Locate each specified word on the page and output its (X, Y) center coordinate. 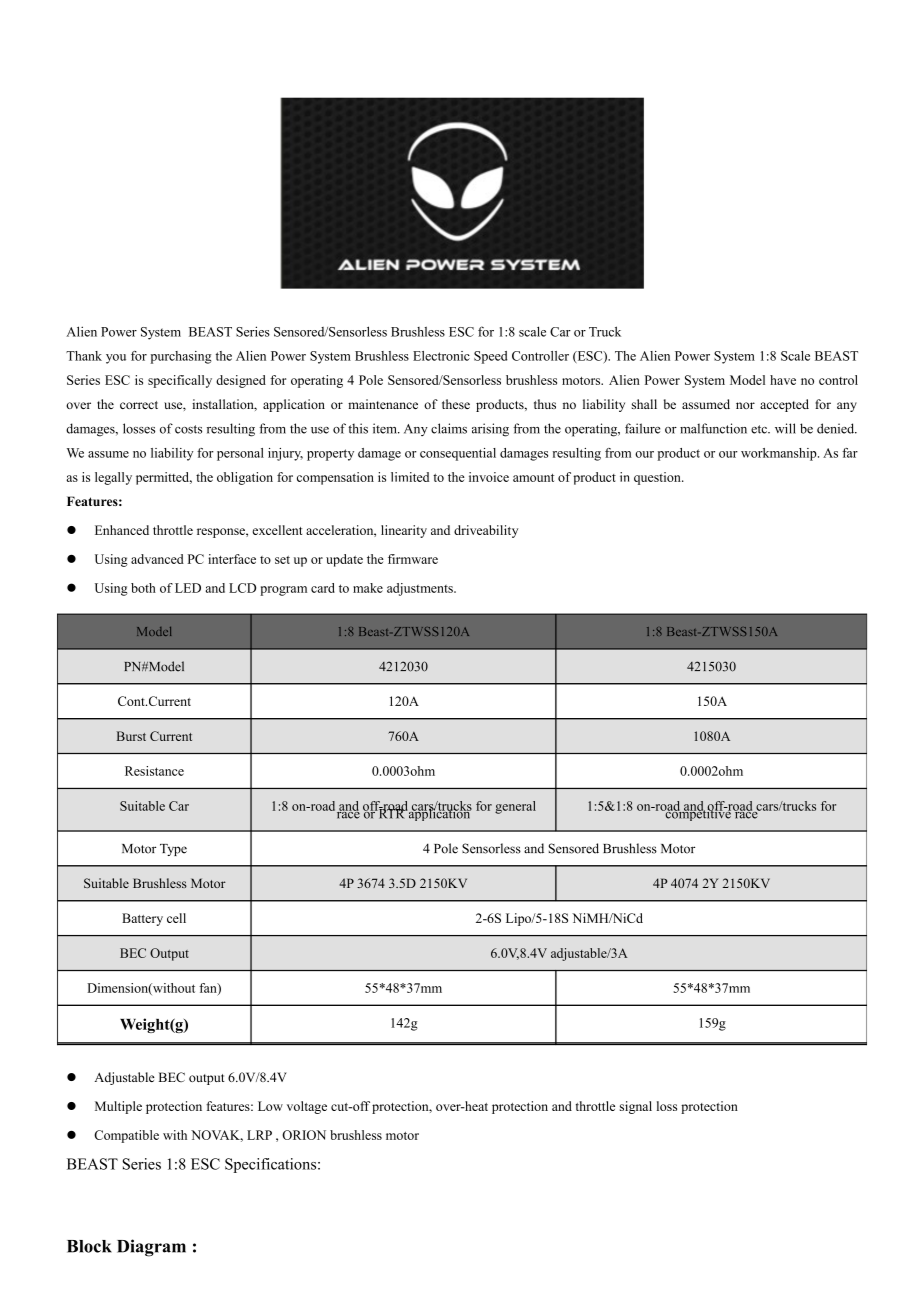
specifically (180, 381)
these (456, 404)
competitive (697, 813)
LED (188, 588)
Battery (142, 919)
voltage (307, 1107)
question (658, 478)
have (783, 380)
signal (636, 1107)
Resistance (154, 771)
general (515, 807)
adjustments (421, 589)
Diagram (151, 1248)
